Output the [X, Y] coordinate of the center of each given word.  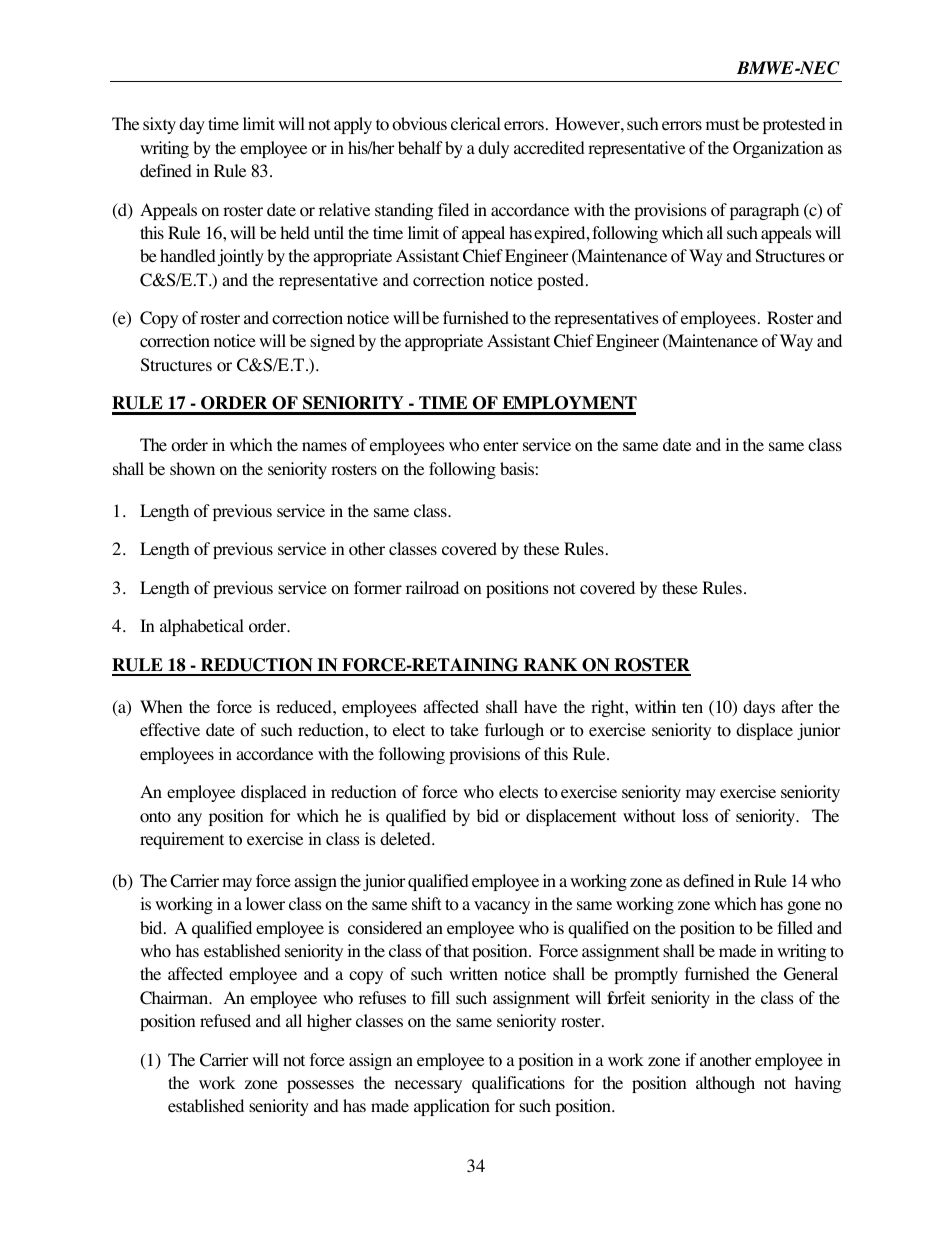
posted [562, 281]
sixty [159, 125]
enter [501, 445]
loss [695, 816]
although [725, 1084]
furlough [514, 731]
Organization [778, 149]
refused [225, 1020]
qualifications [518, 1084]
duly [493, 149]
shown [192, 469]
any [189, 819]
